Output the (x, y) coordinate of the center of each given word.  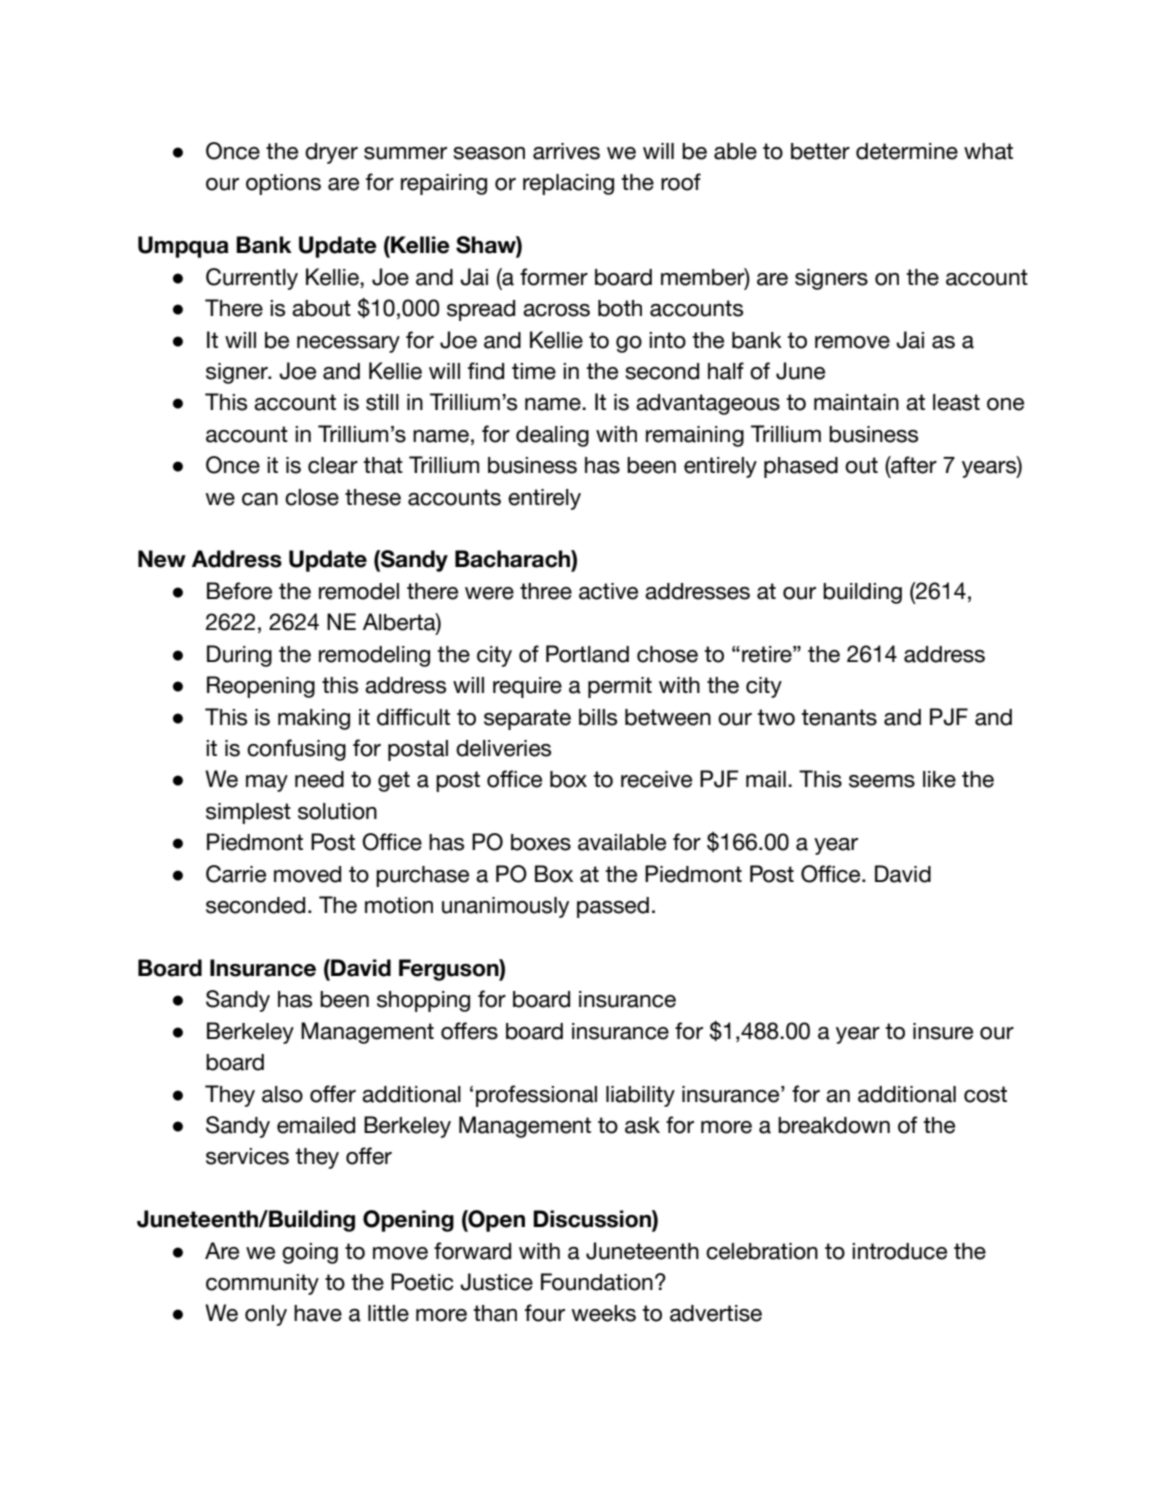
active (608, 591)
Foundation (597, 1282)
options (283, 184)
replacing (568, 184)
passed (613, 907)
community (262, 1284)
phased (801, 467)
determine (907, 151)
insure (943, 1031)
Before (239, 591)
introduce (899, 1251)
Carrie (236, 874)
